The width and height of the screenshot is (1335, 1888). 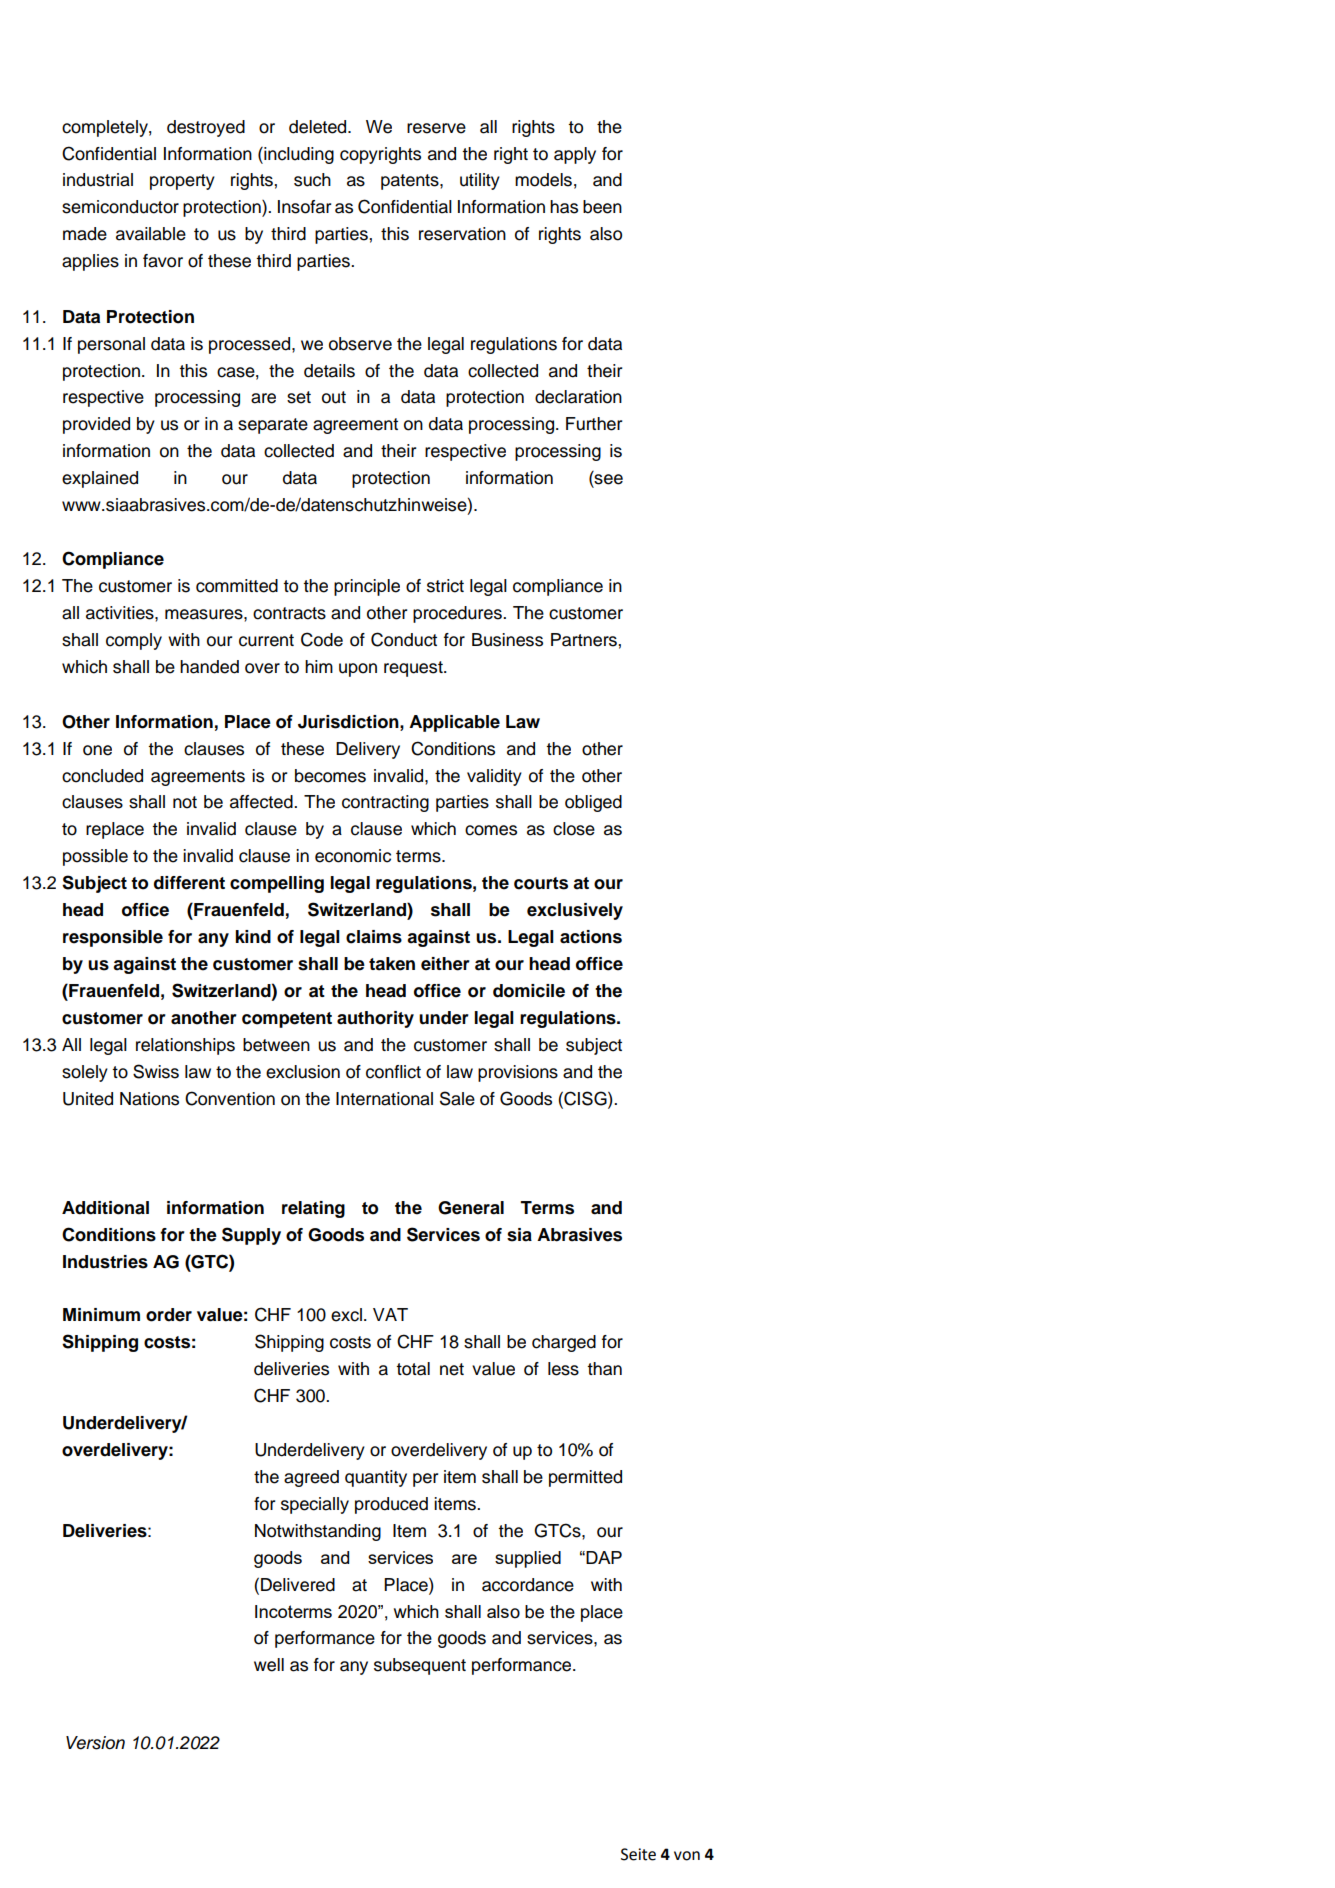 I want to click on patents, so click(x=411, y=182).
